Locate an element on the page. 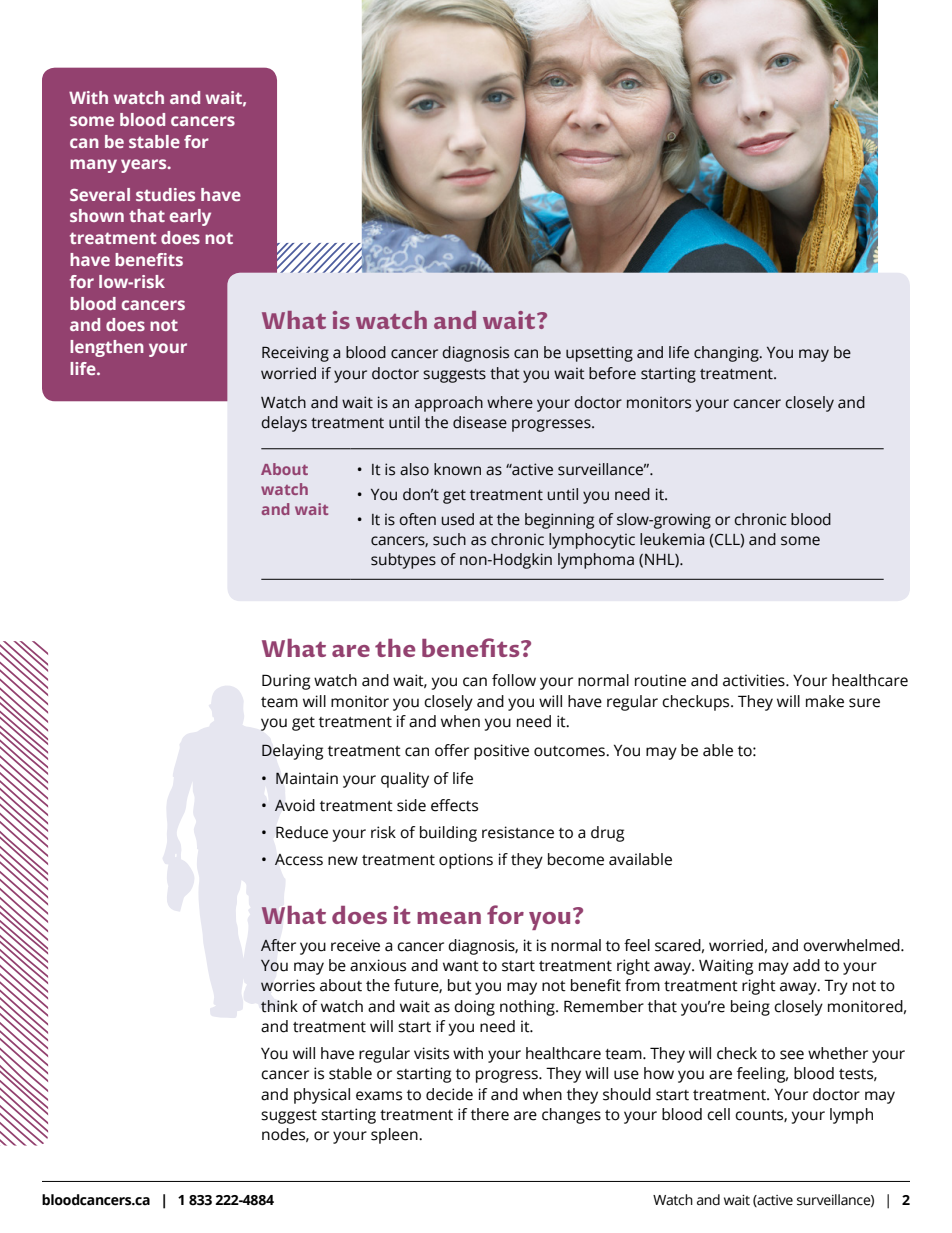 The image size is (952, 1233). physical is located at coordinates (322, 1096).
